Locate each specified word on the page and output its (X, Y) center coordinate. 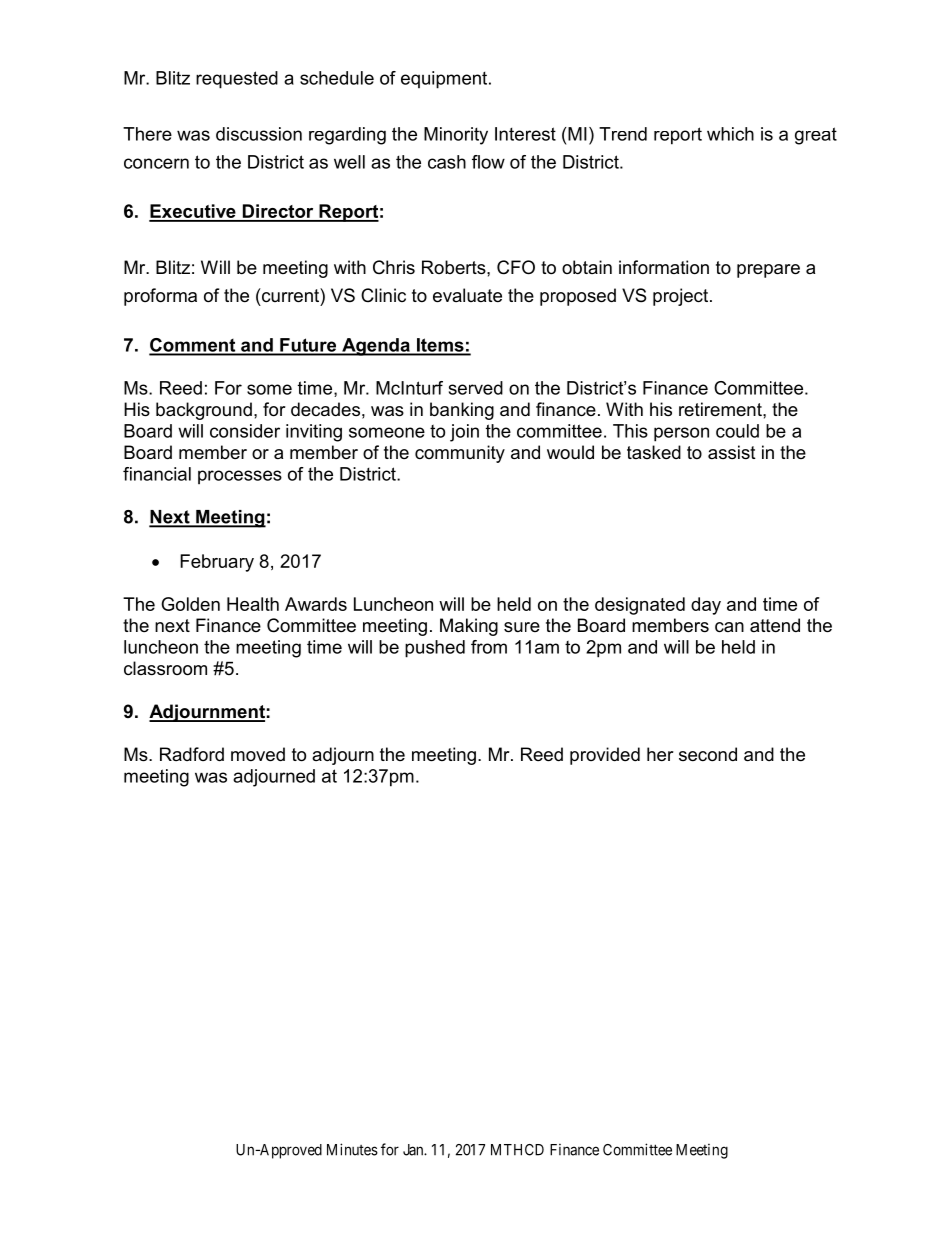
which (730, 134)
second (708, 754)
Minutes (352, 1149)
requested (237, 80)
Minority (456, 136)
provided (605, 756)
